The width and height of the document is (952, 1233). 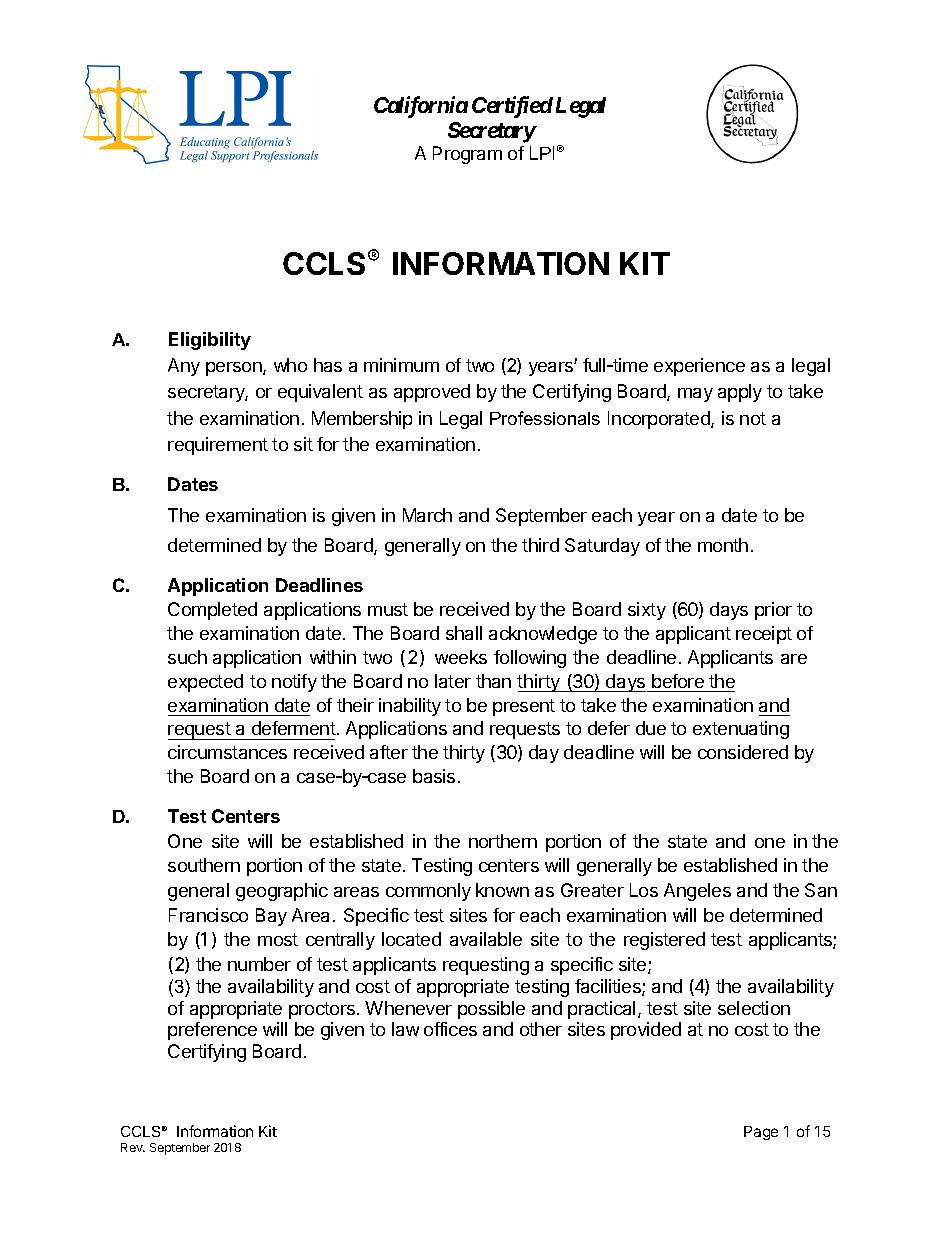 What do you see at coordinates (764, 635) in the document?
I see `receipt` at bounding box center [764, 635].
